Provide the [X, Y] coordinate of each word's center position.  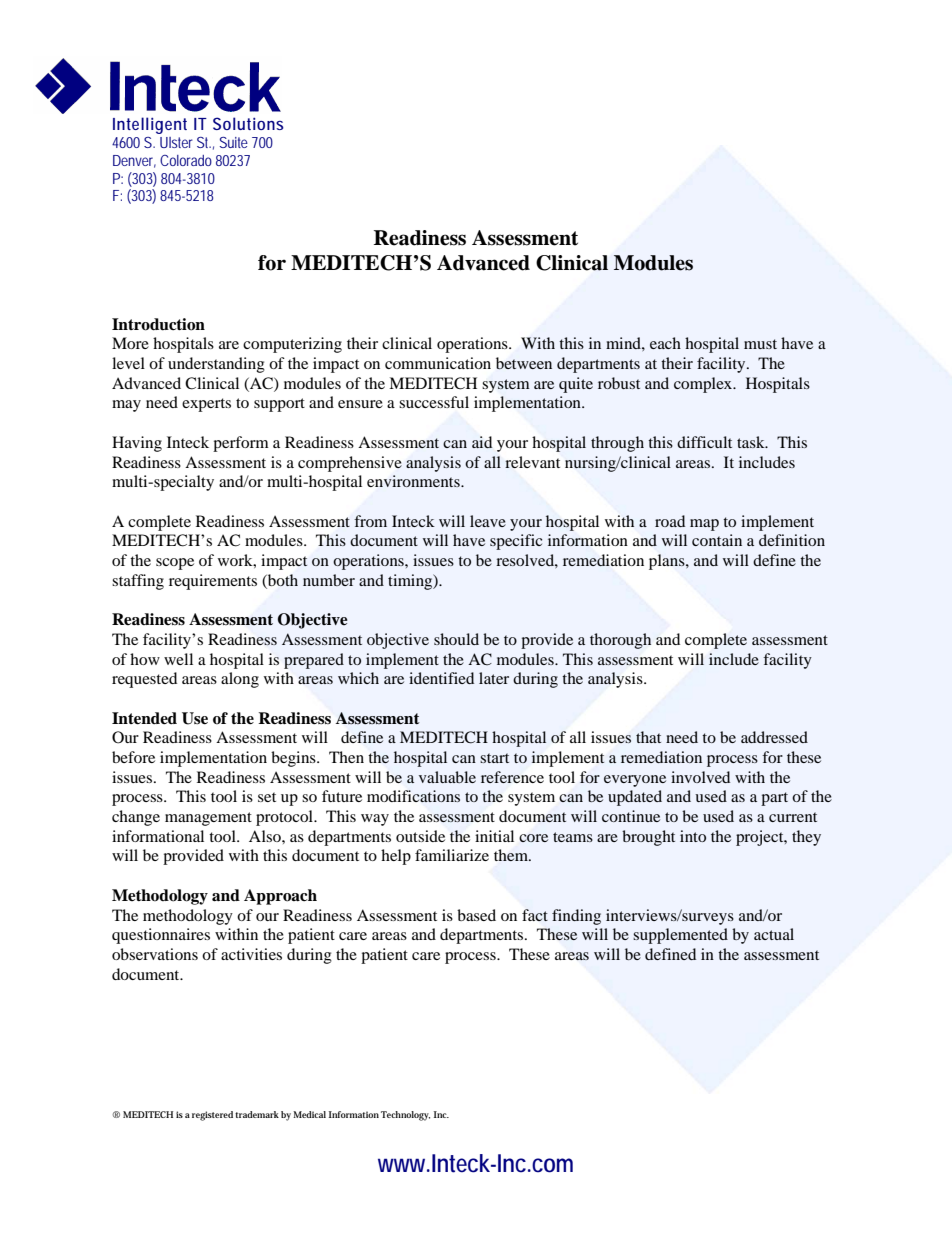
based [476, 915]
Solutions [248, 123]
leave [488, 521]
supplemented [680, 936]
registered [212, 1116]
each [665, 343]
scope [175, 564]
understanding [216, 365]
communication [438, 363]
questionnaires [161, 936]
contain [717, 540]
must [760, 344]
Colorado [186, 160]
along [240, 680]
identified [441, 678]
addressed [774, 737]
